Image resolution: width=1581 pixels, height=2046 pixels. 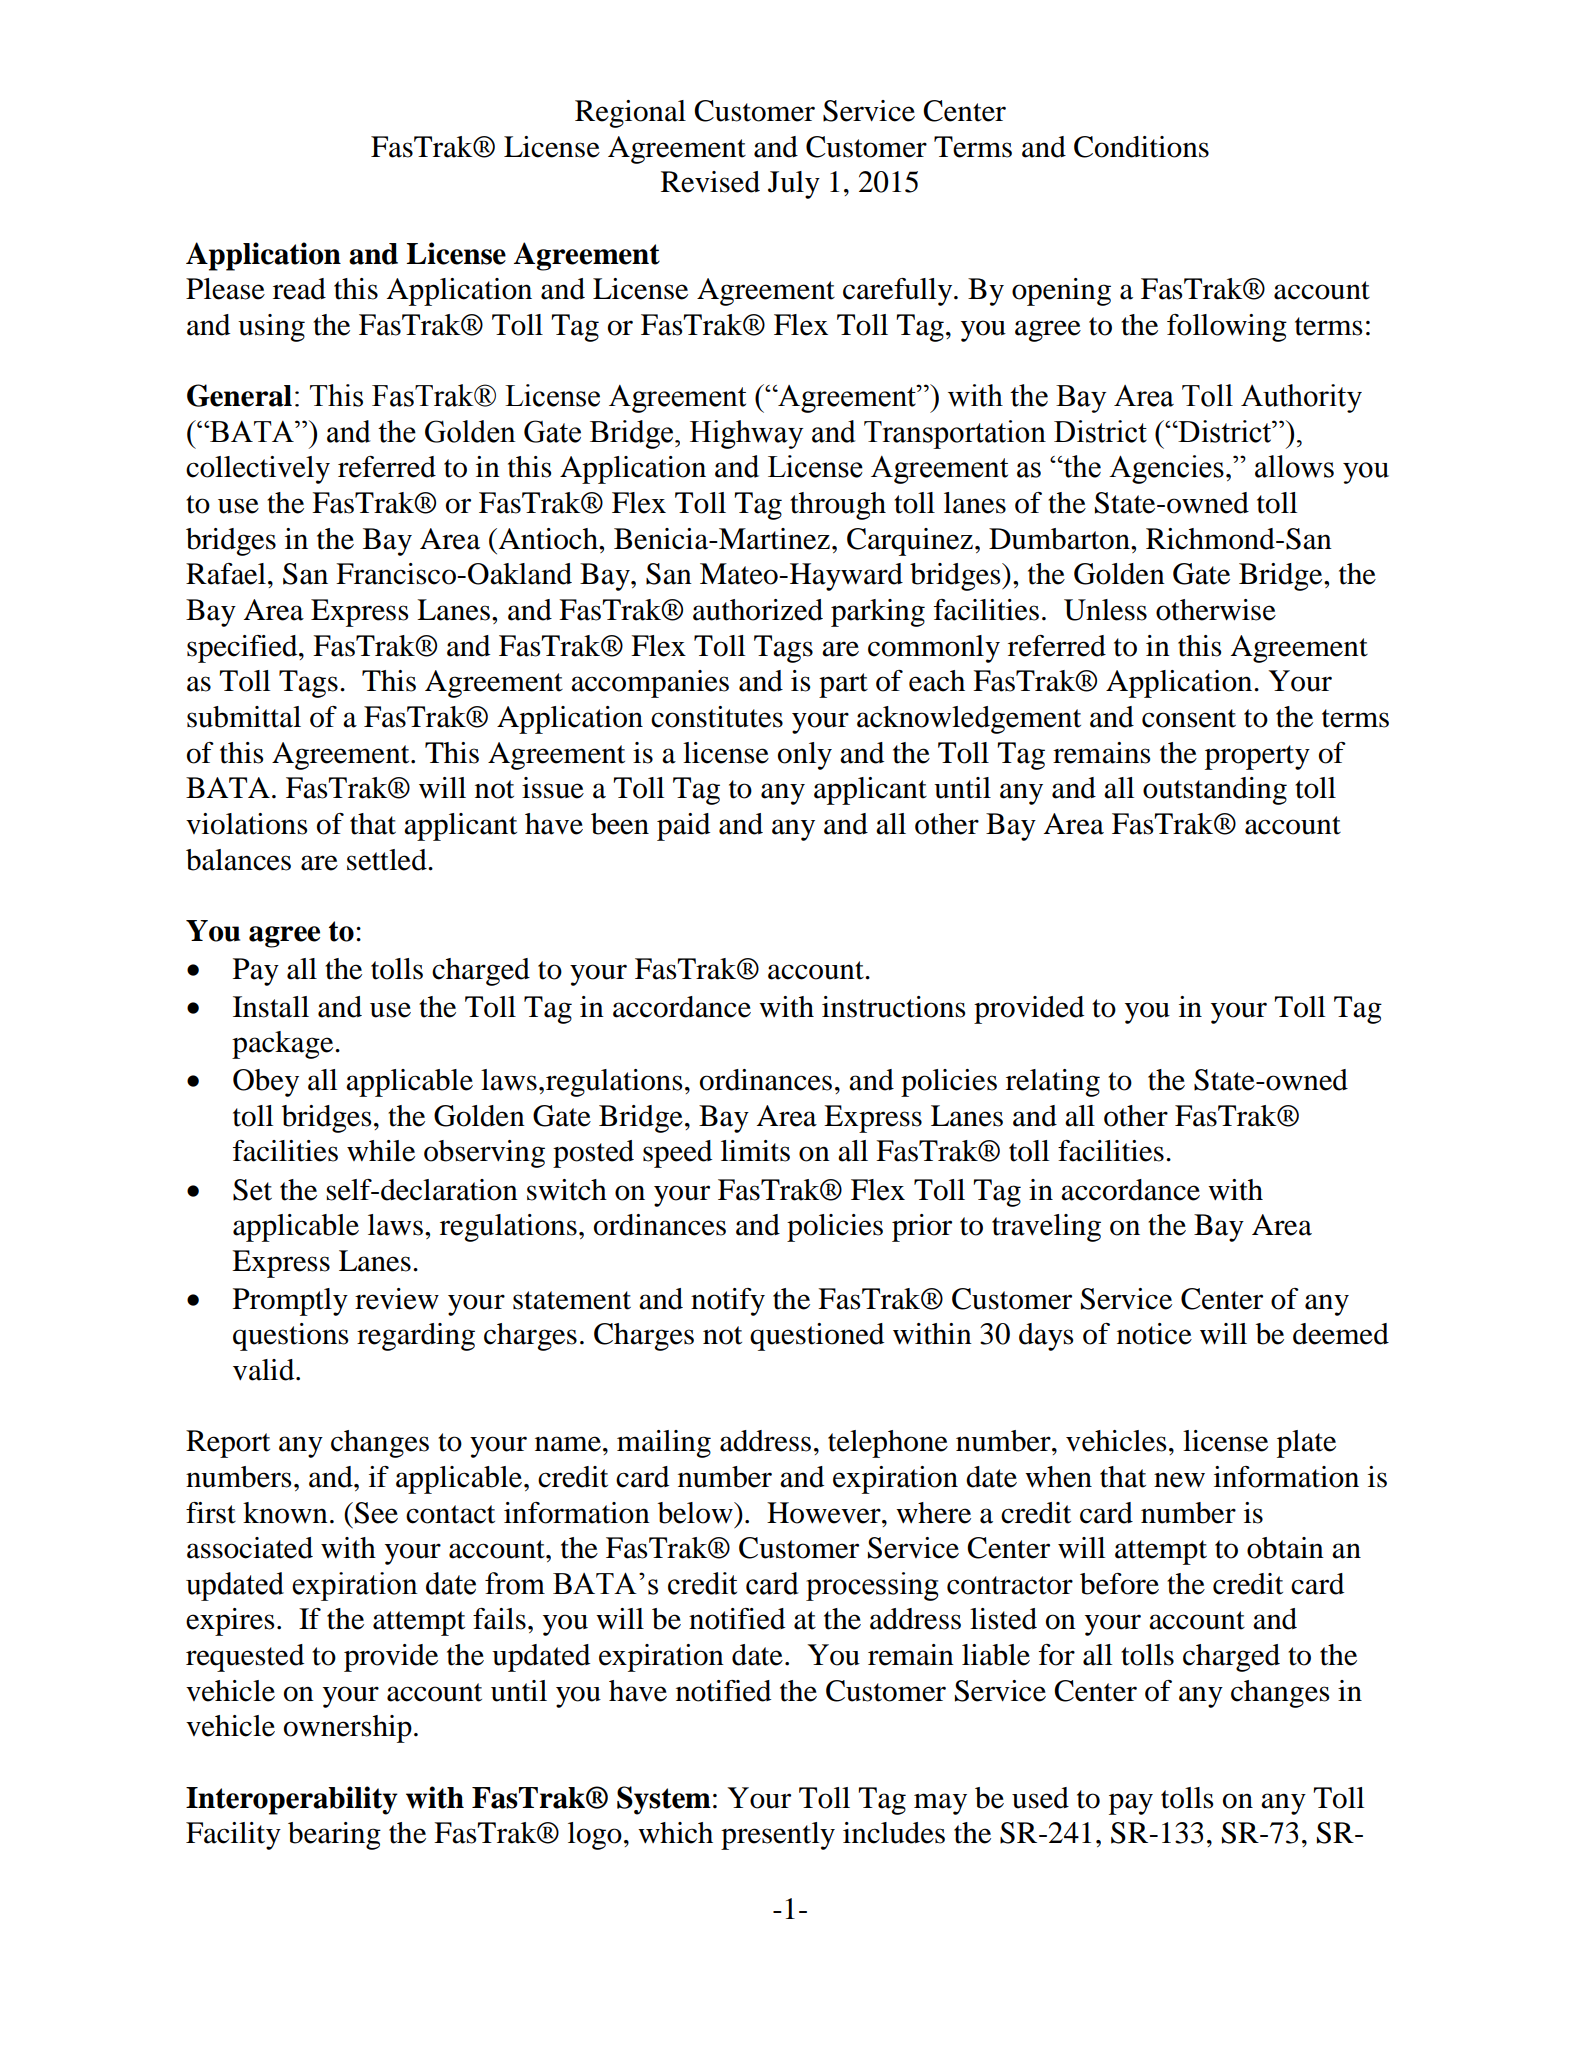 What do you see at coordinates (291, 1337) in the page?
I see `questions` at bounding box center [291, 1337].
